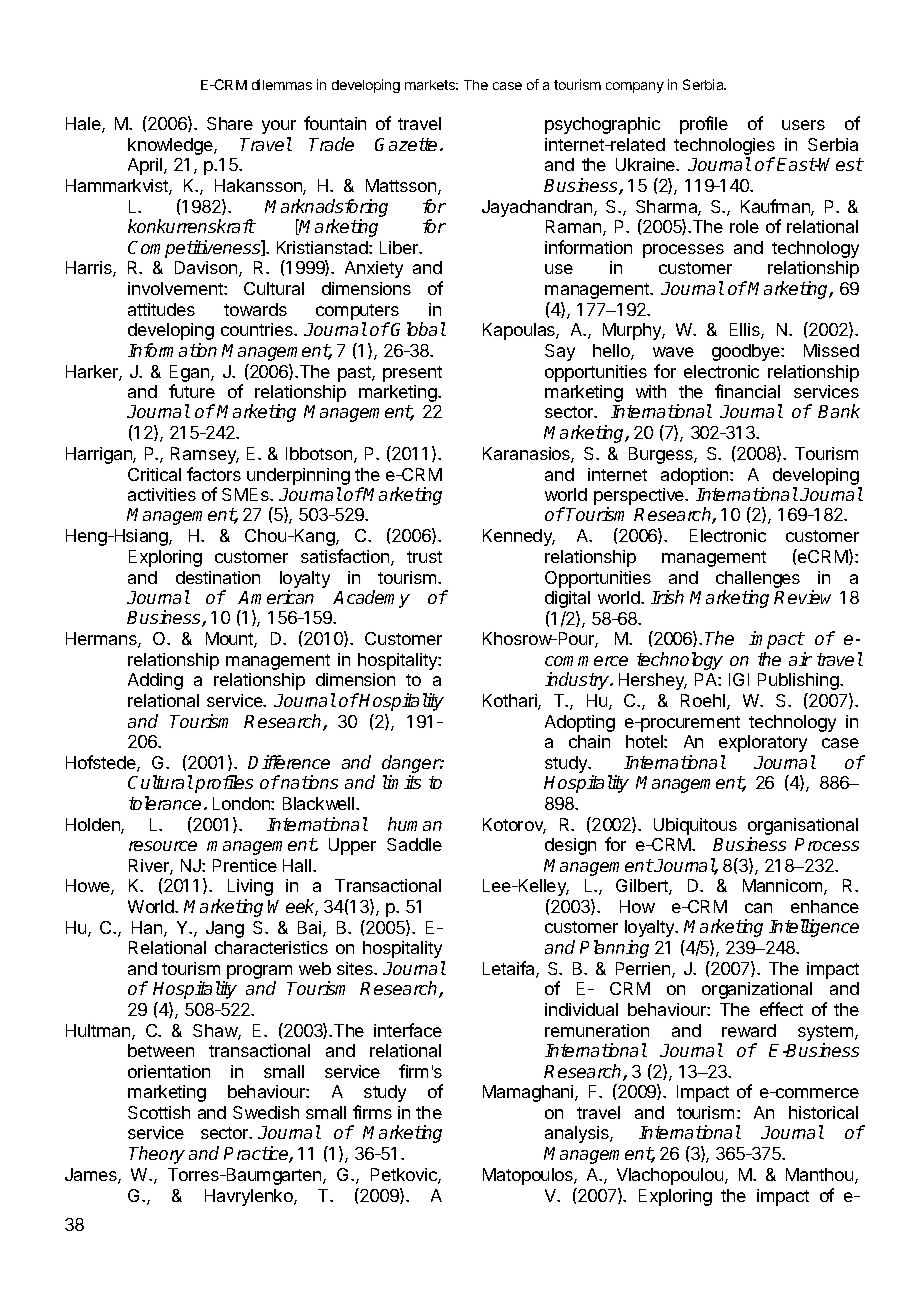  Describe the element at coordinates (724, 148) in the screenshot. I see `technologies` at that location.
